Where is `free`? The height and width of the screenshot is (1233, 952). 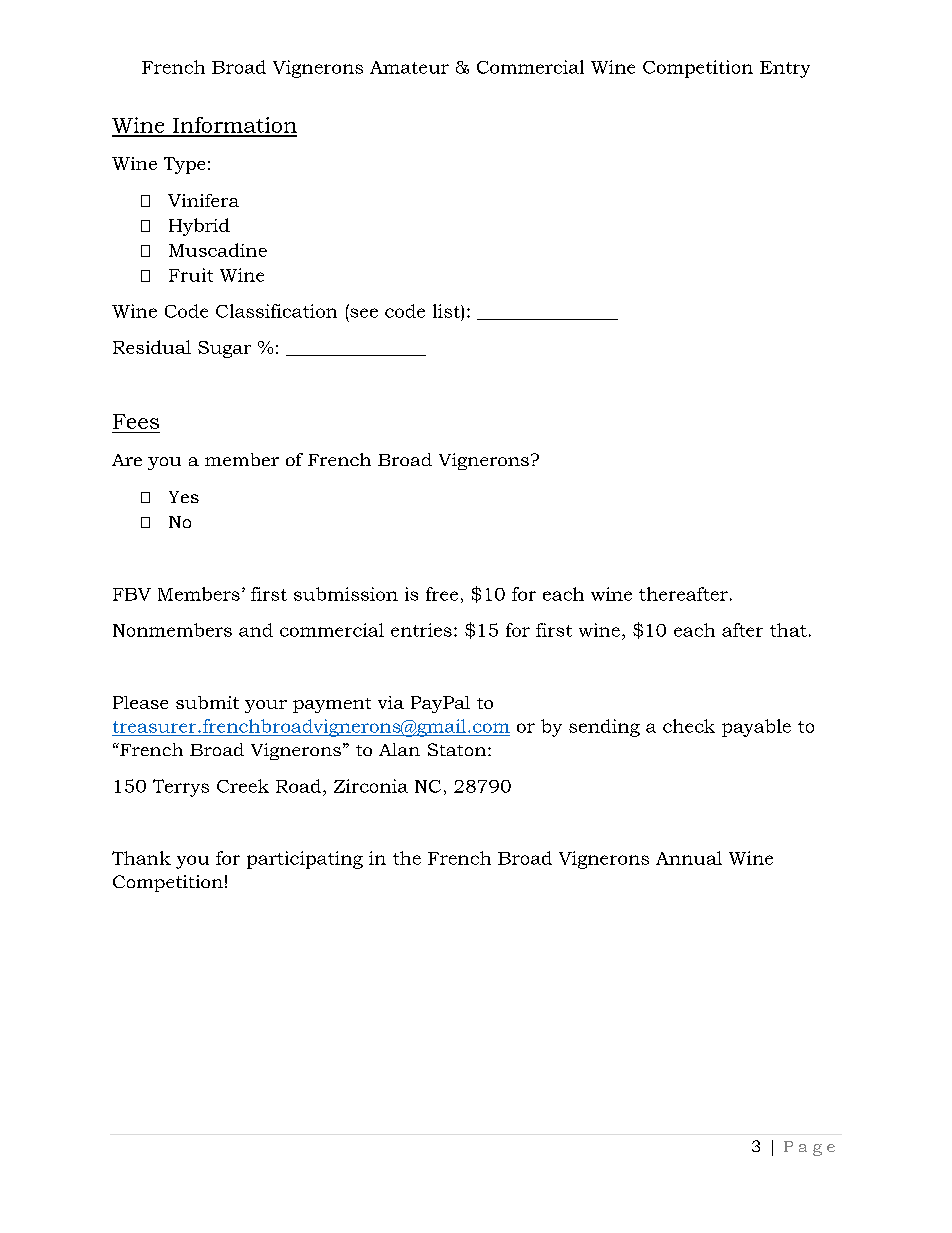
free is located at coordinates (442, 594).
